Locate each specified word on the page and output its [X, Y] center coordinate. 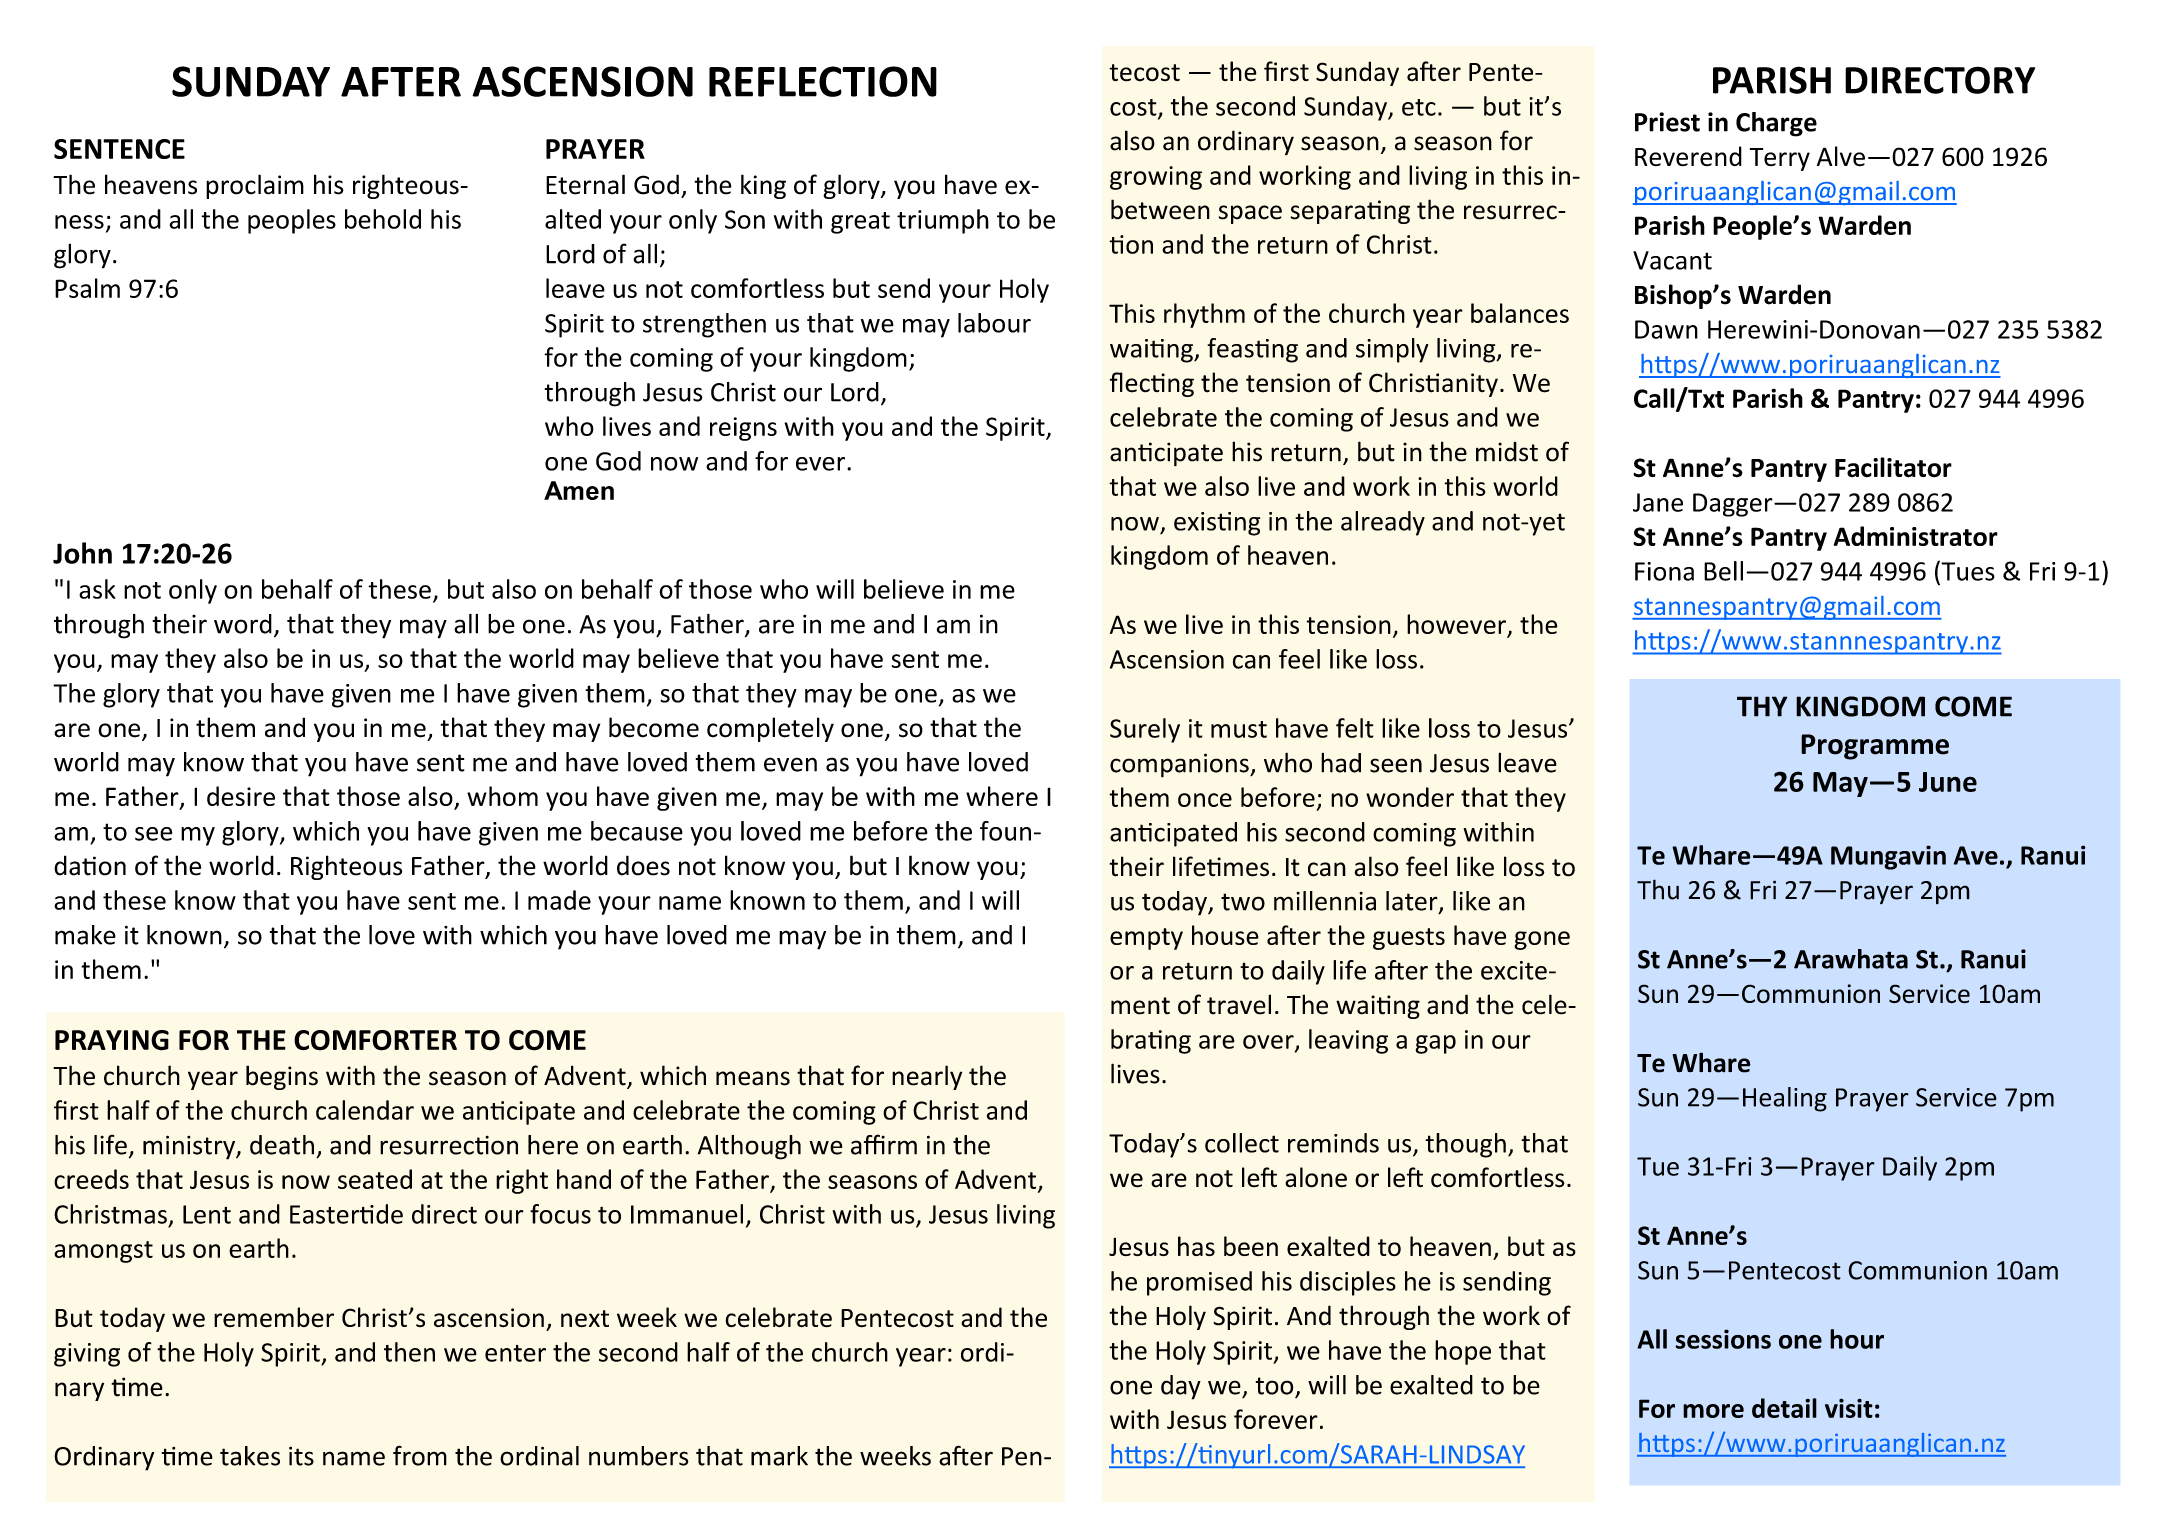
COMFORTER [375, 1040]
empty [1146, 939]
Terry [1780, 159]
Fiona [1664, 571]
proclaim [255, 186]
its [301, 1456]
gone [1542, 940]
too [1276, 1387]
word [243, 624]
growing [1156, 178]
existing [1217, 524]
